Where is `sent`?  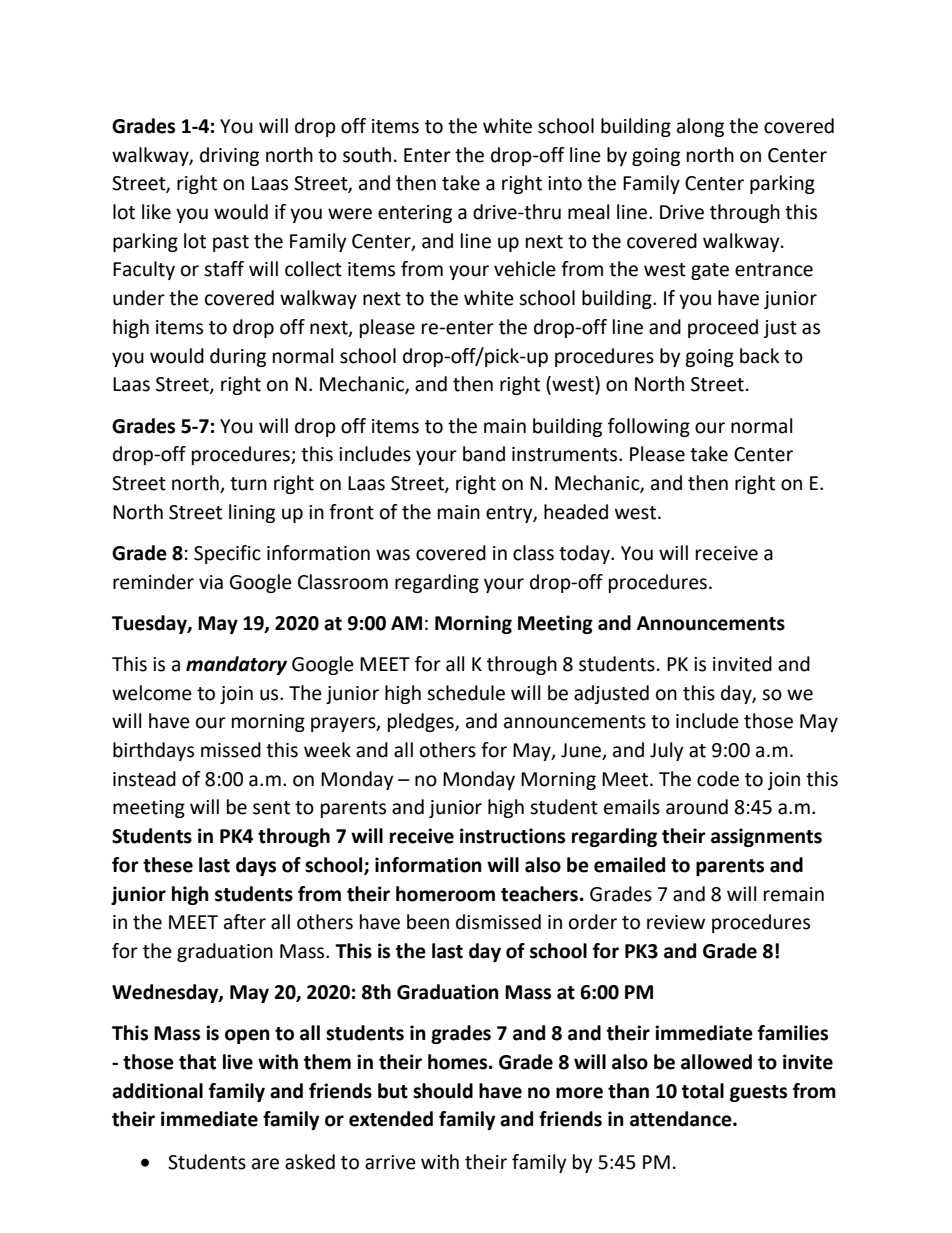 sent is located at coordinates (271, 808).
